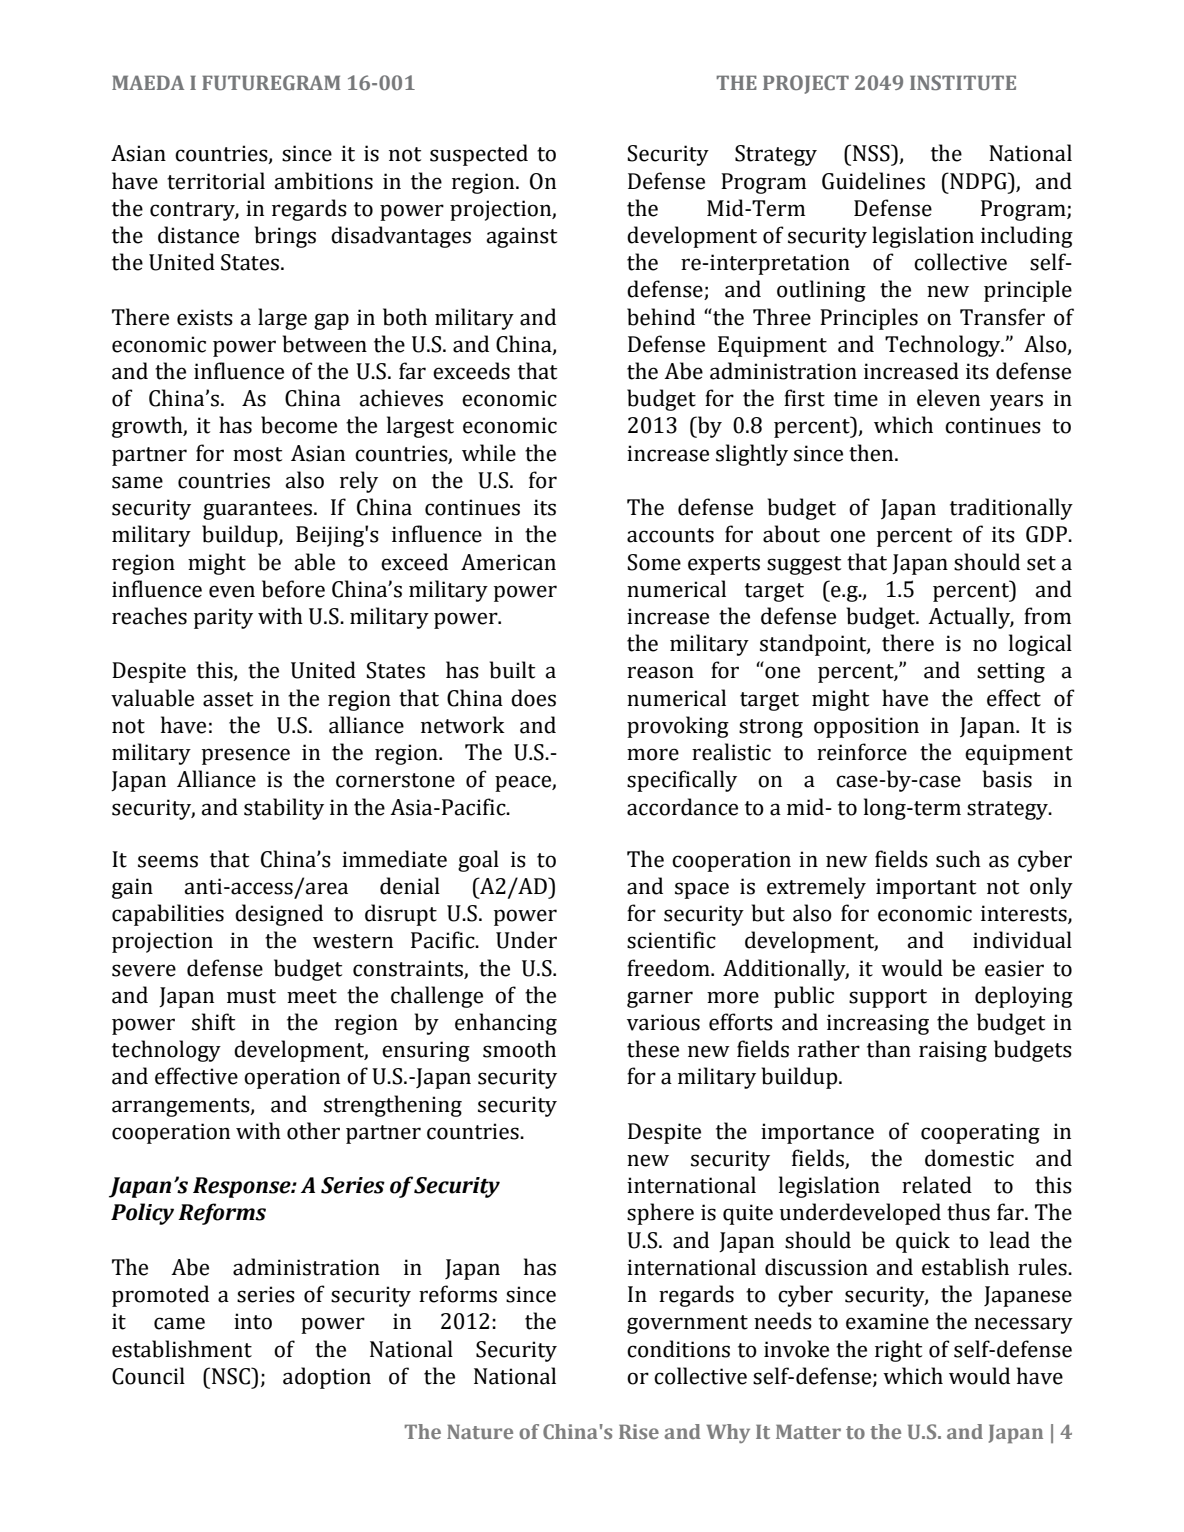 This screenshot has height=1532, width=1184. What do you see at coordinates (888, 998) in the screenshot?
I see `support` at bounding box center [888, 998].
